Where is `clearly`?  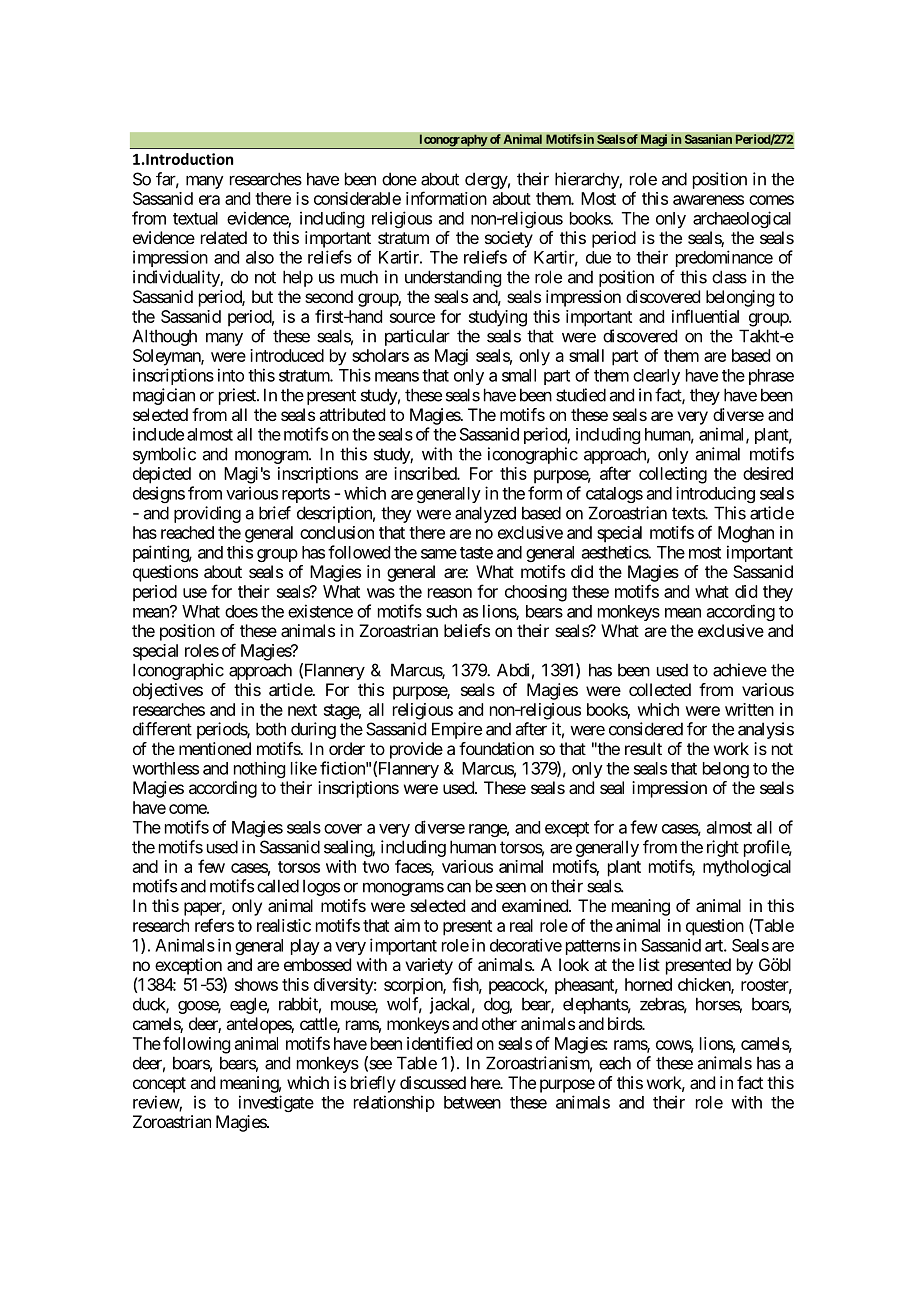
clearly is located at coordinates (656, 377).
